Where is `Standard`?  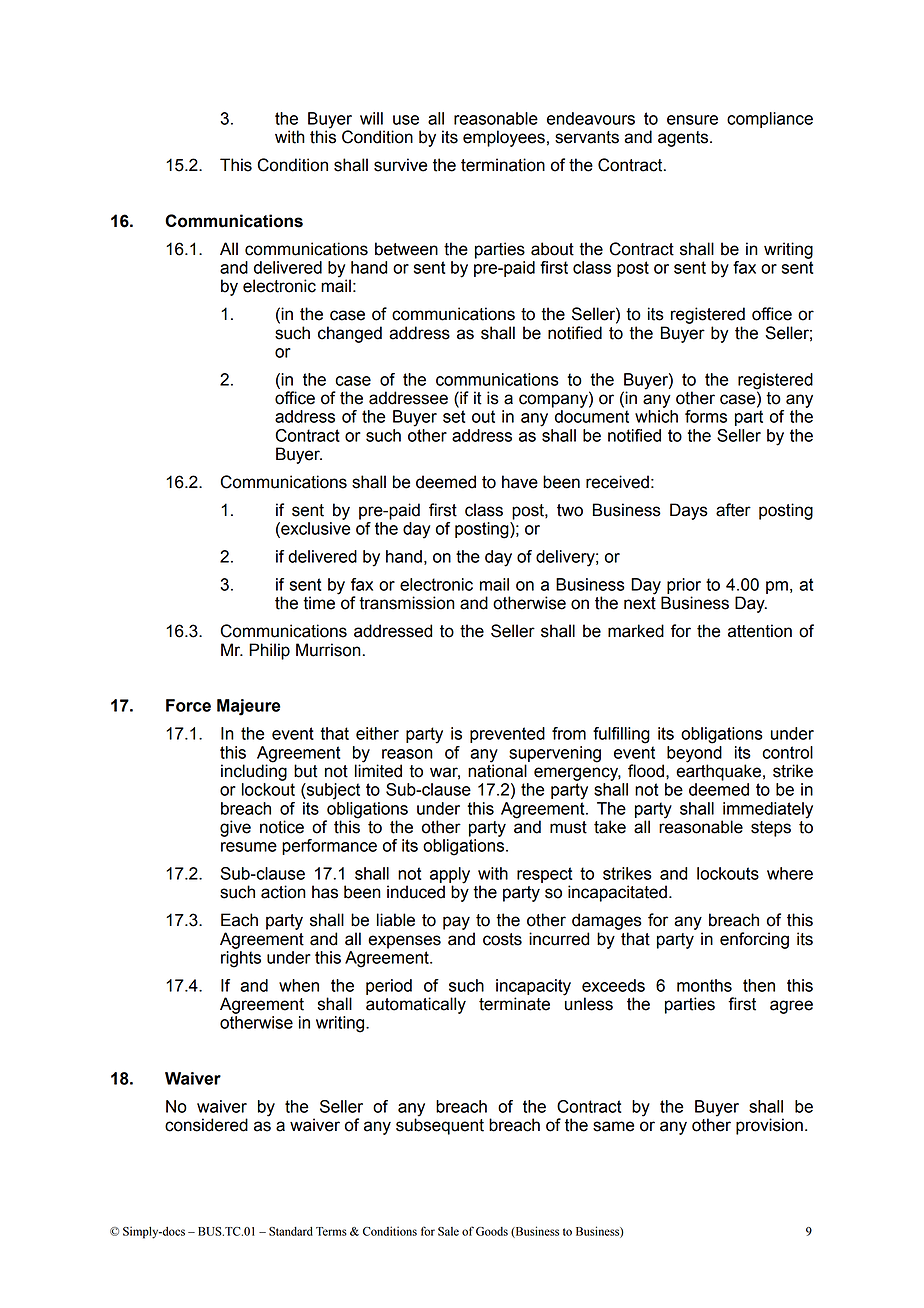
Standard is located at coordinates (291, 1231).
